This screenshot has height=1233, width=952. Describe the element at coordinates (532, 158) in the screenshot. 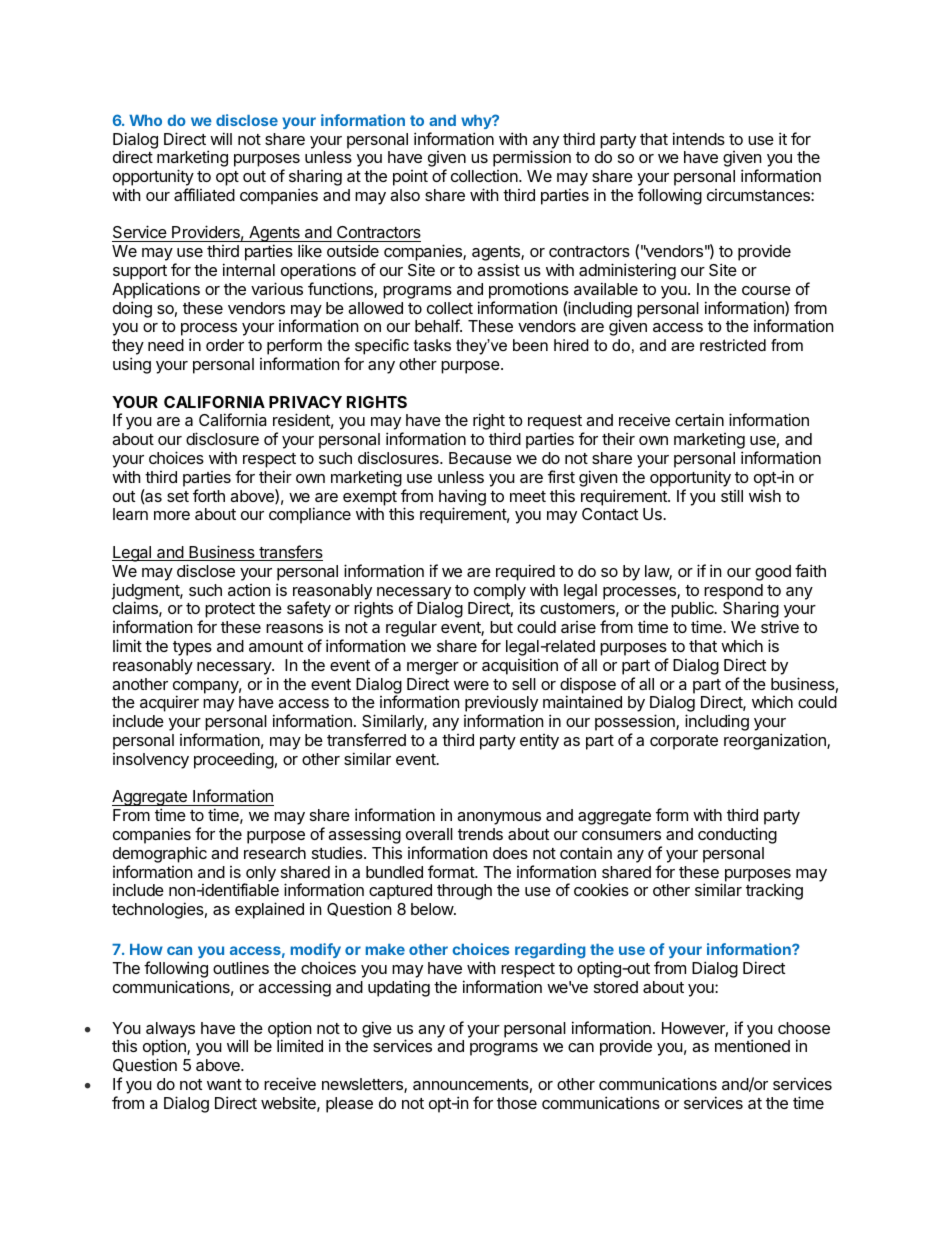

I see `permission` at that location.
